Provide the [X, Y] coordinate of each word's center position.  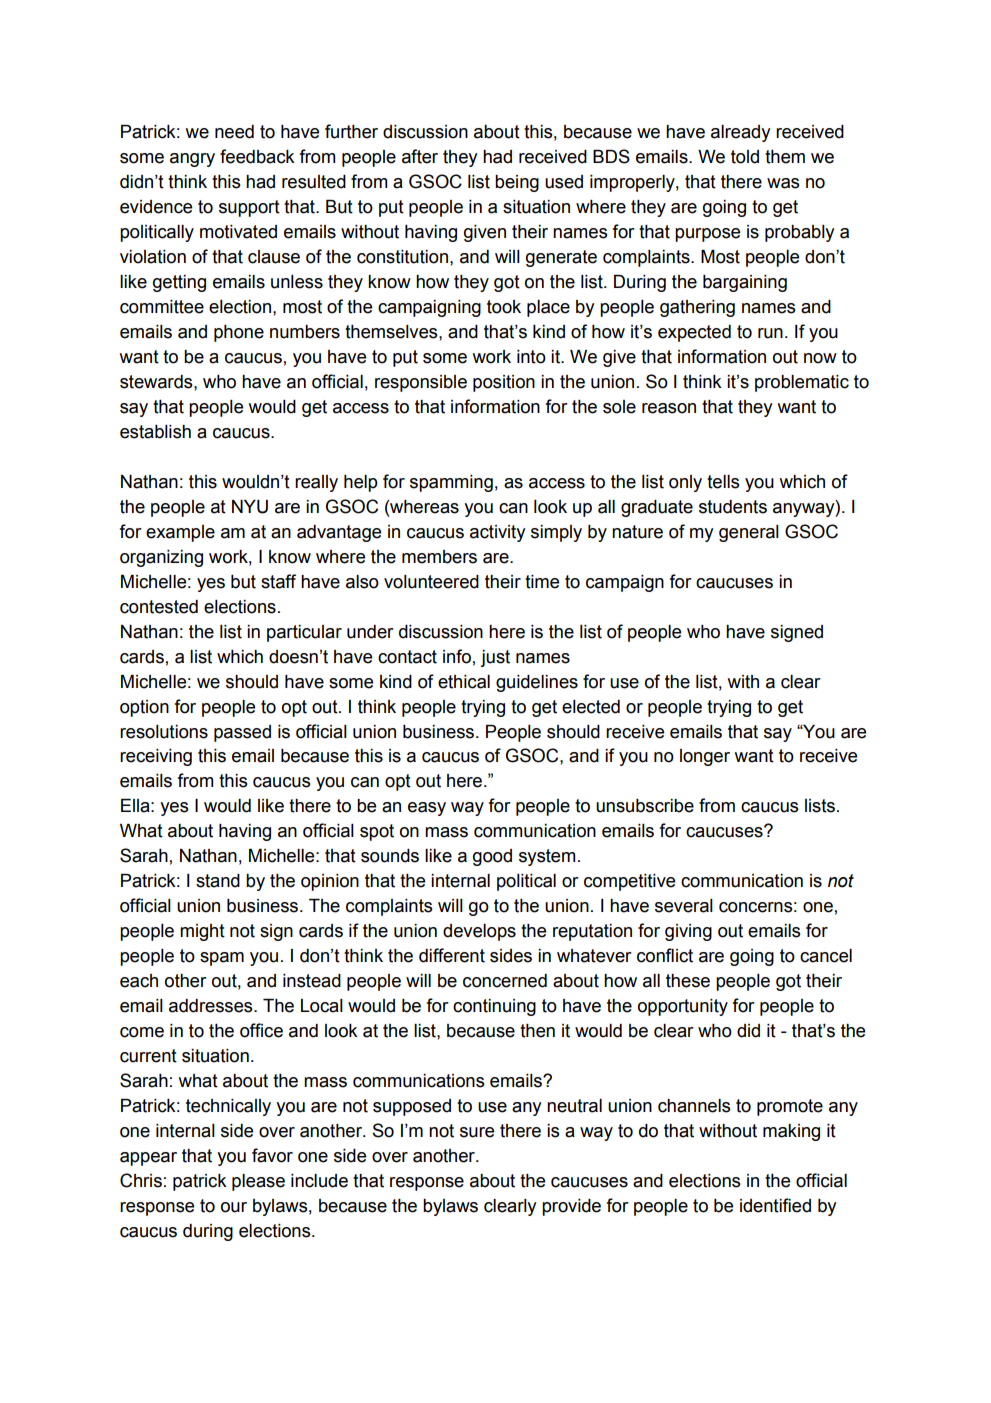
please [258, 1182]
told [745, 157]
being [517, 183]
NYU [250, 507]
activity [498, 533]
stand [218, 881]
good [492, 857]
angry [192, 160]
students [733, 507]
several [684, 906]
